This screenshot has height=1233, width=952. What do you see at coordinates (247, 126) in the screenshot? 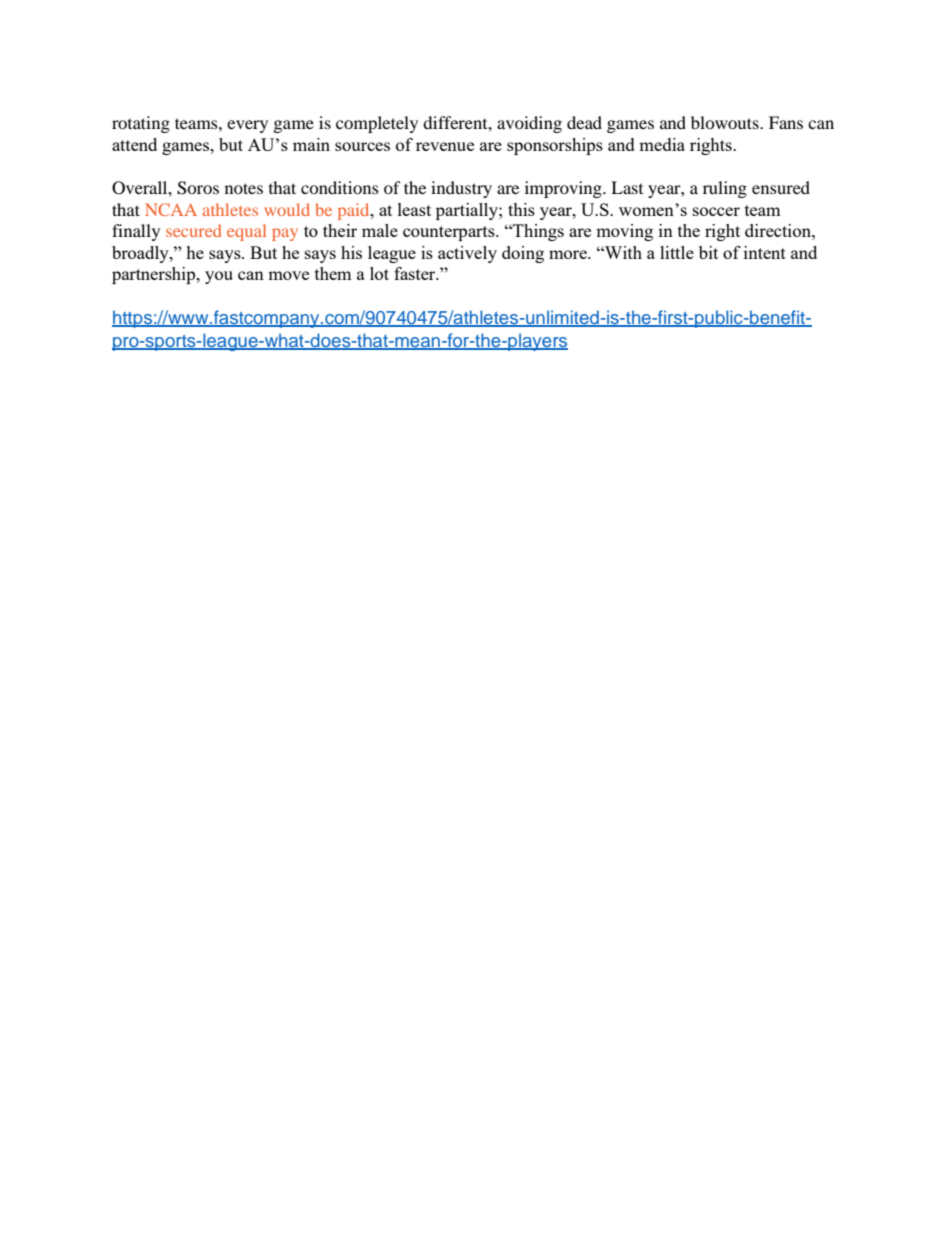
I see `every` at bounding box center [247, 126].
